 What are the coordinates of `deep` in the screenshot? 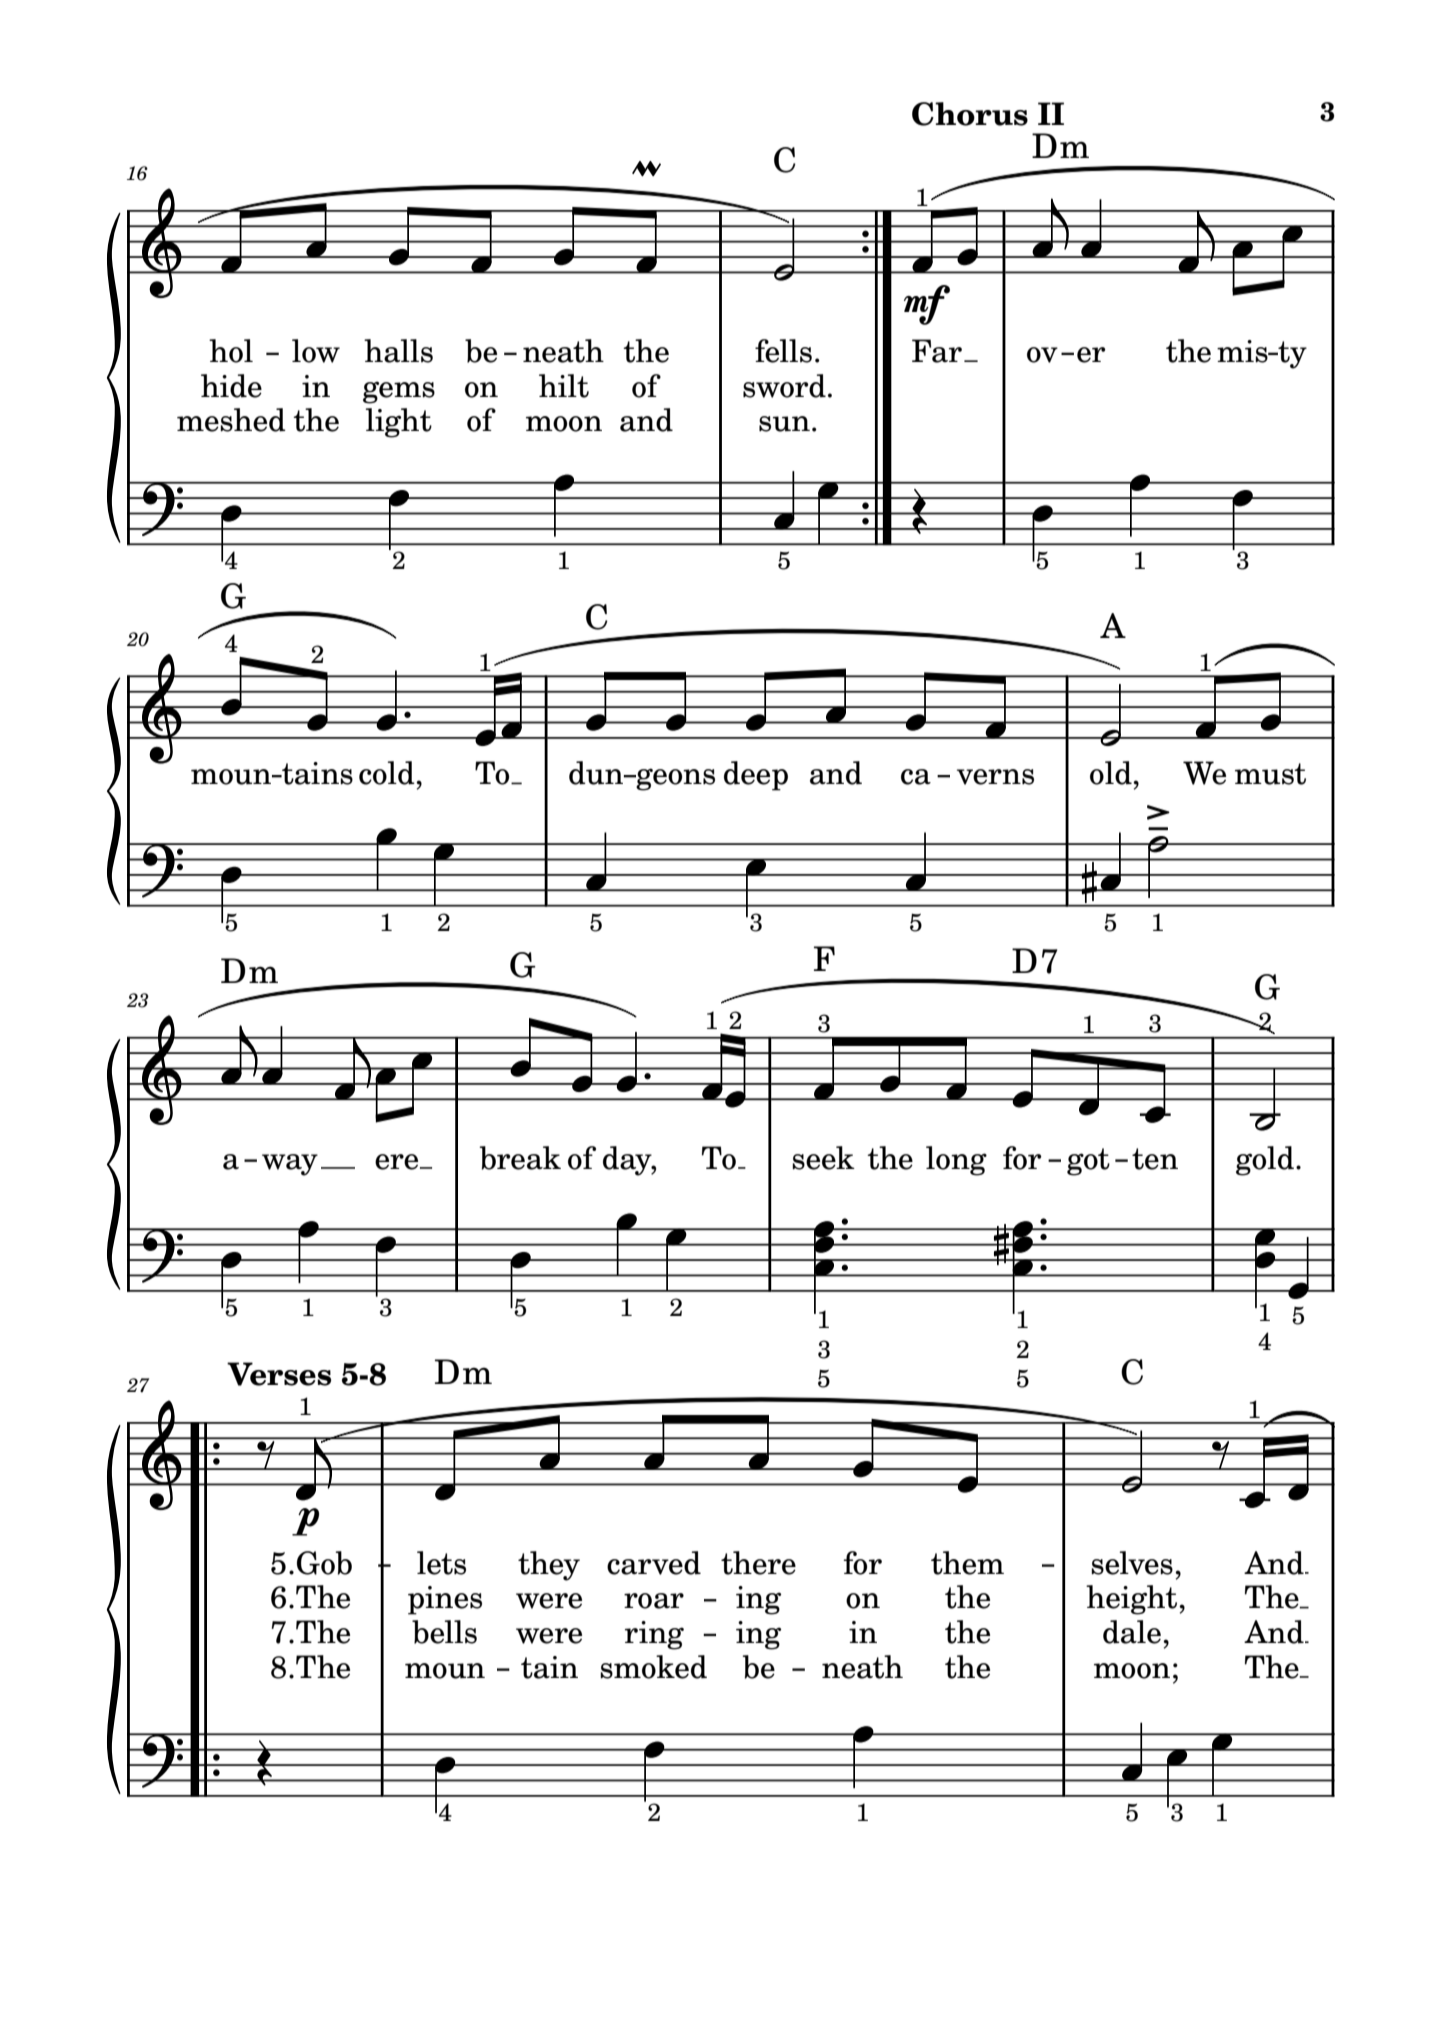 It's located at (756, 776).
